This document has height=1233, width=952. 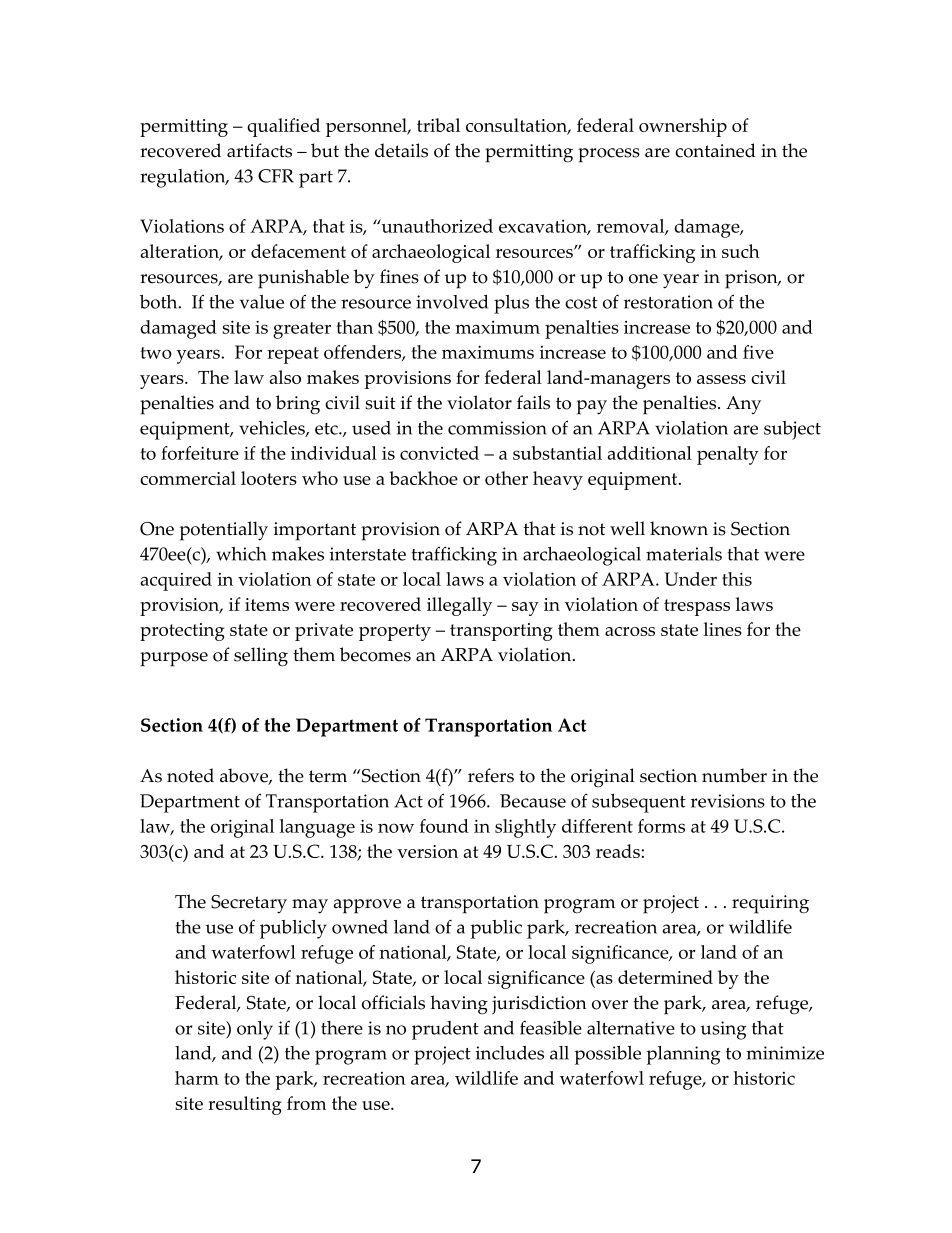 I want to click on forfeiture, so click(x=200, y=453).
